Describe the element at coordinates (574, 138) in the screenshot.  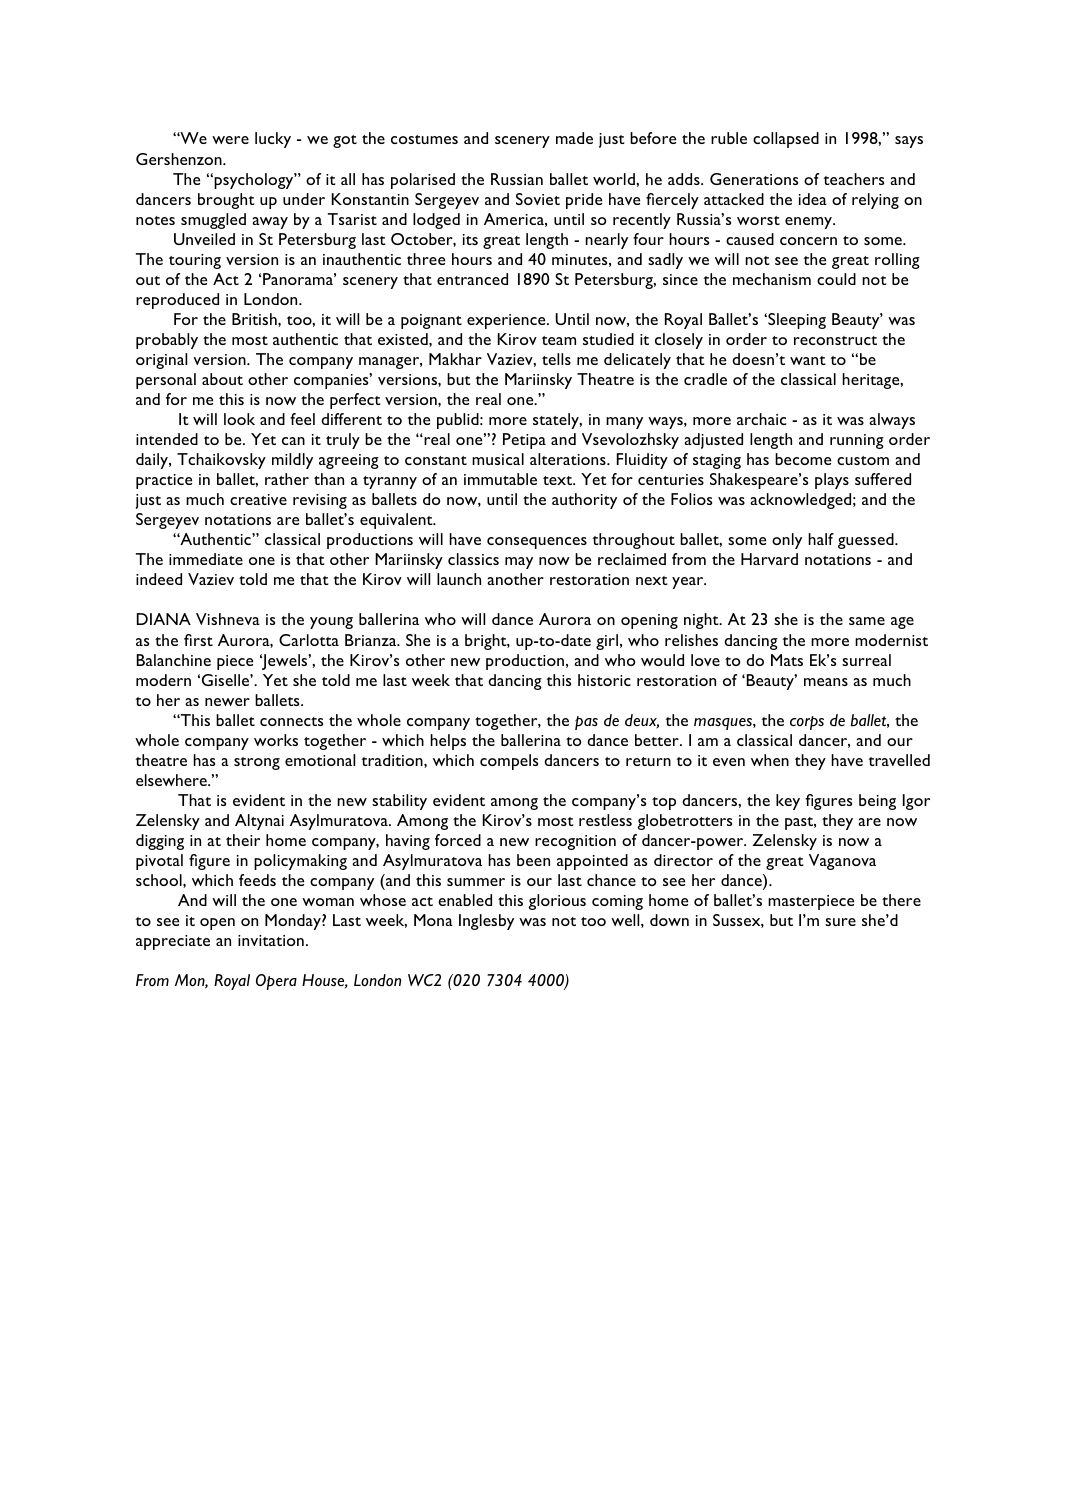
I see `made` at that location.
